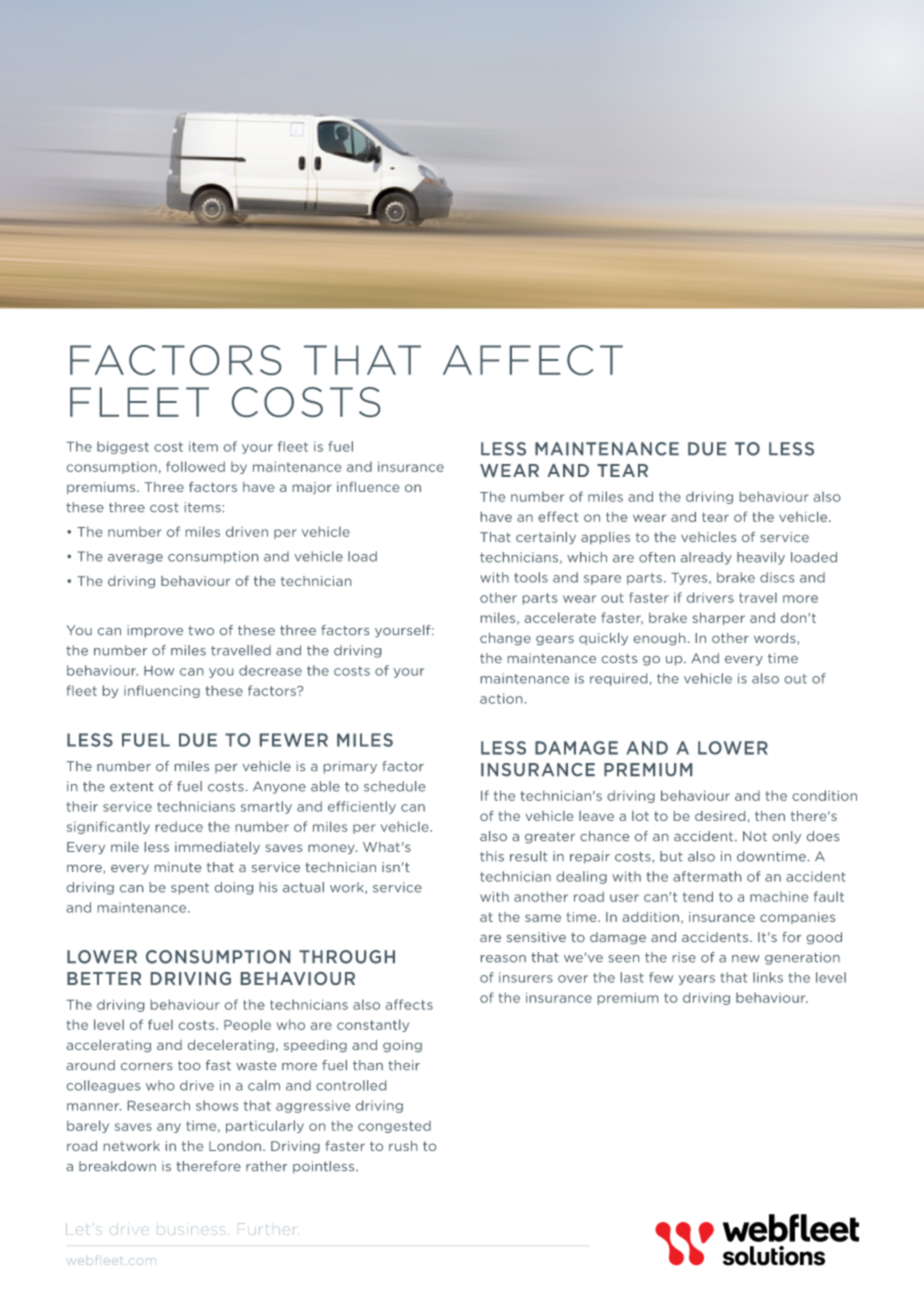  I want to click on schedule, so click(394, 786).
